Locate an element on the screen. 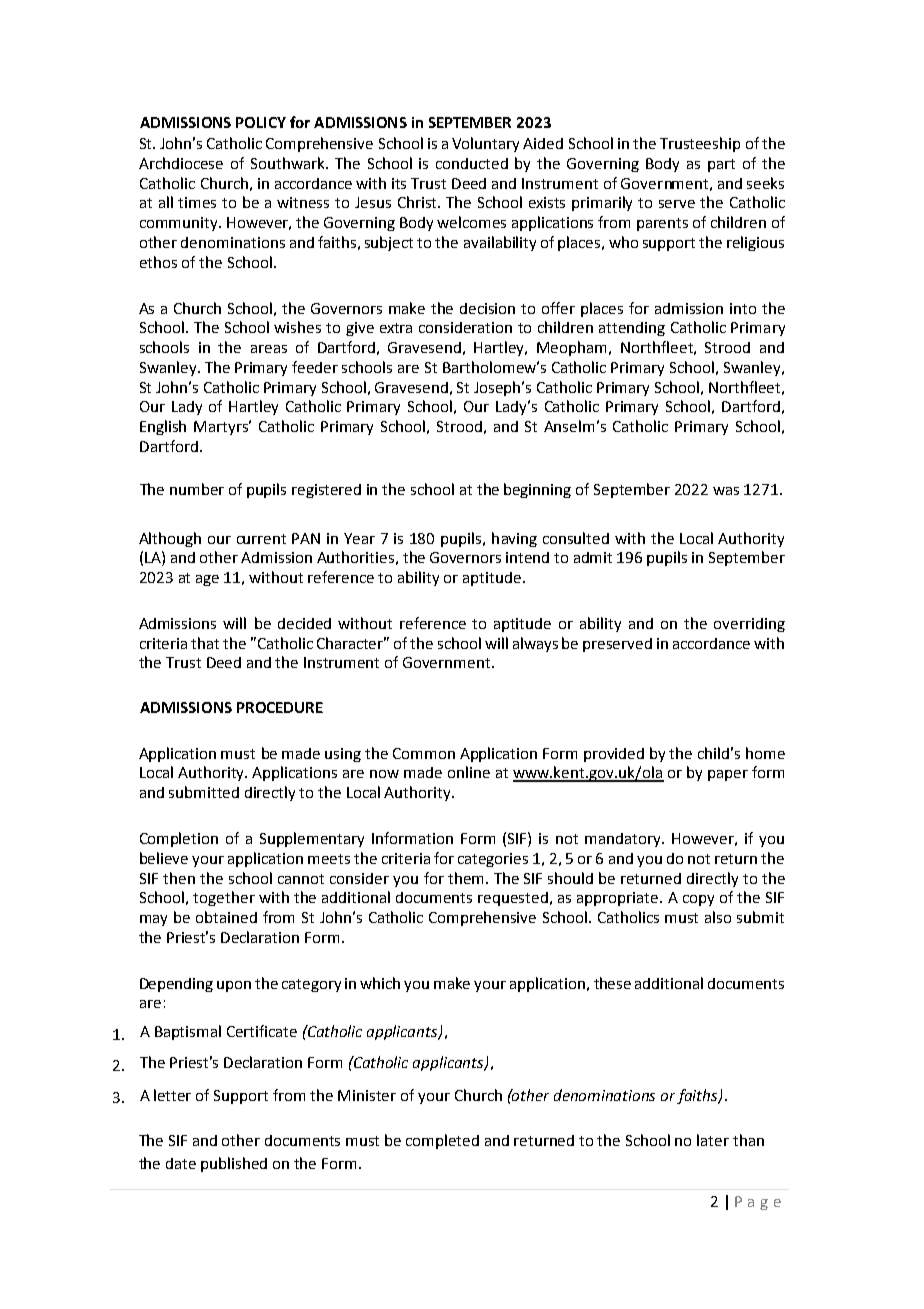  that is located at coordinates (205, 643).
